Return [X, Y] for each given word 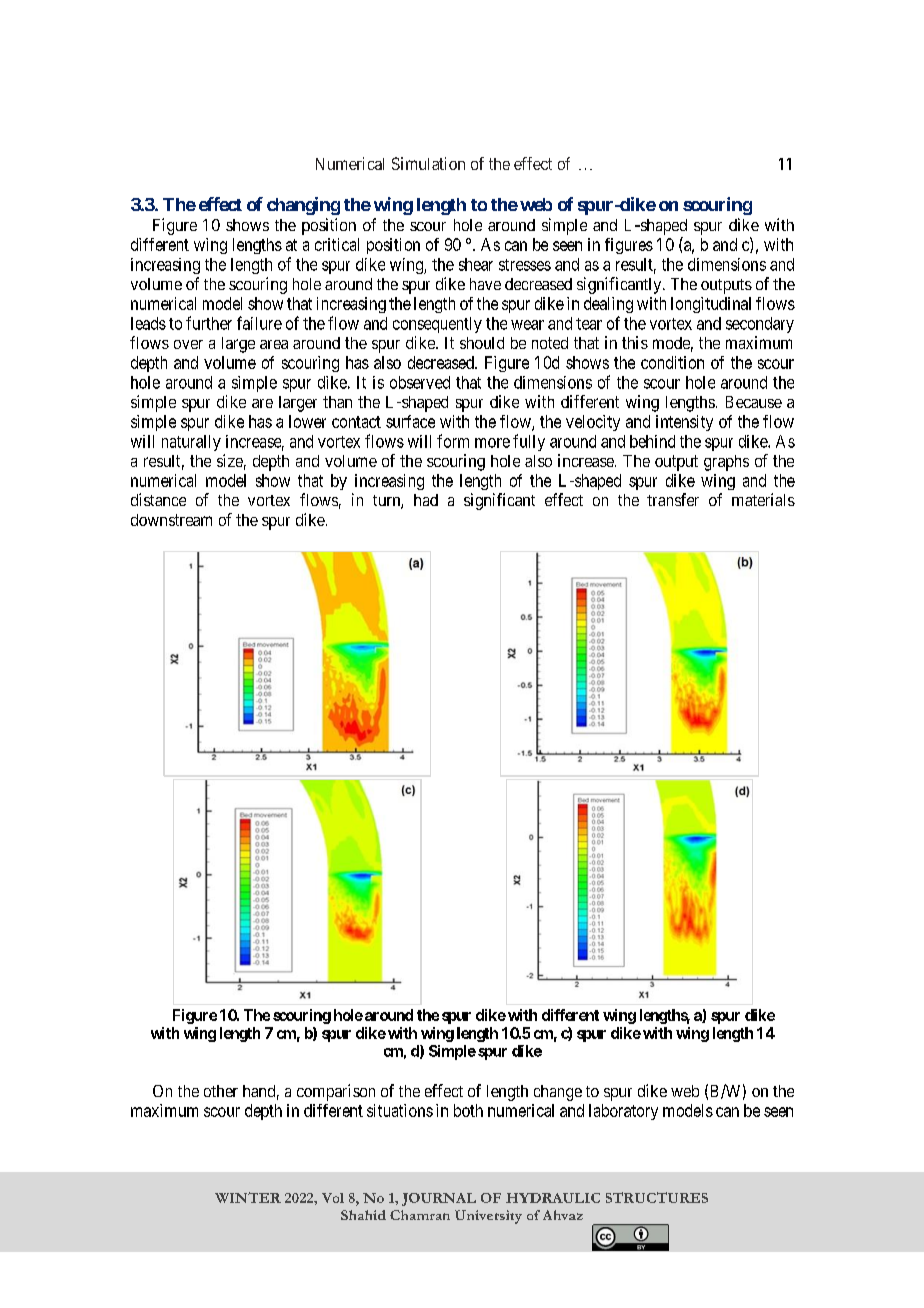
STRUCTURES [657, 1197]
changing [303, 206]
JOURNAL [439, 1199]
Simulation [428, 163]
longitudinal [711, 305]
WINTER [248, 1197]
